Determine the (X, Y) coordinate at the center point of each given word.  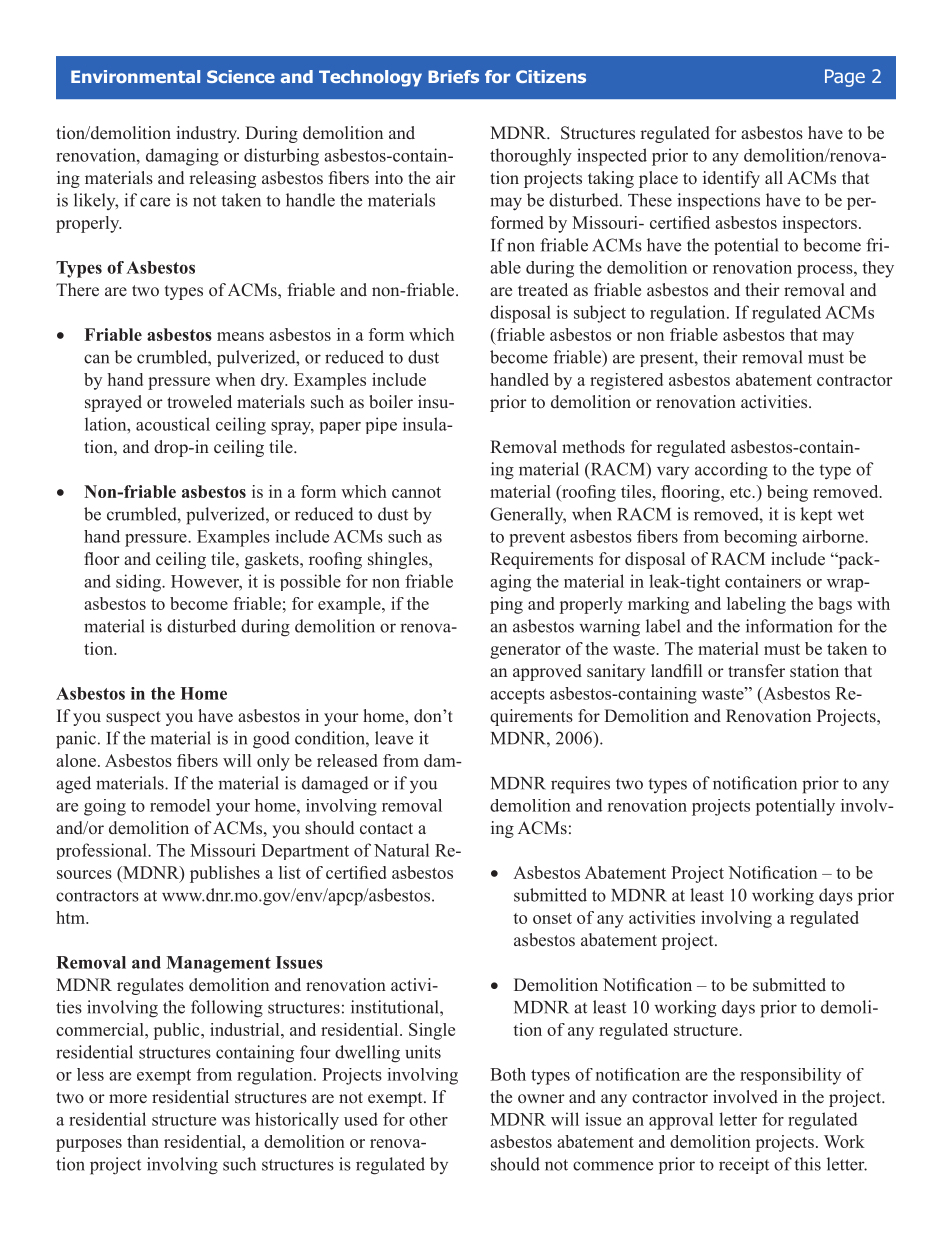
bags (835, 605)
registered (626, 381)
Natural (401, 850)
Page (845, 78)
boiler (391, 402)
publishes (225, 874)
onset (552, 918)
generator (525, 651)
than (143, 1141)
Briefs (453, 76)
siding (139, 583)
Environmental (135, 76)
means (240, 336)
